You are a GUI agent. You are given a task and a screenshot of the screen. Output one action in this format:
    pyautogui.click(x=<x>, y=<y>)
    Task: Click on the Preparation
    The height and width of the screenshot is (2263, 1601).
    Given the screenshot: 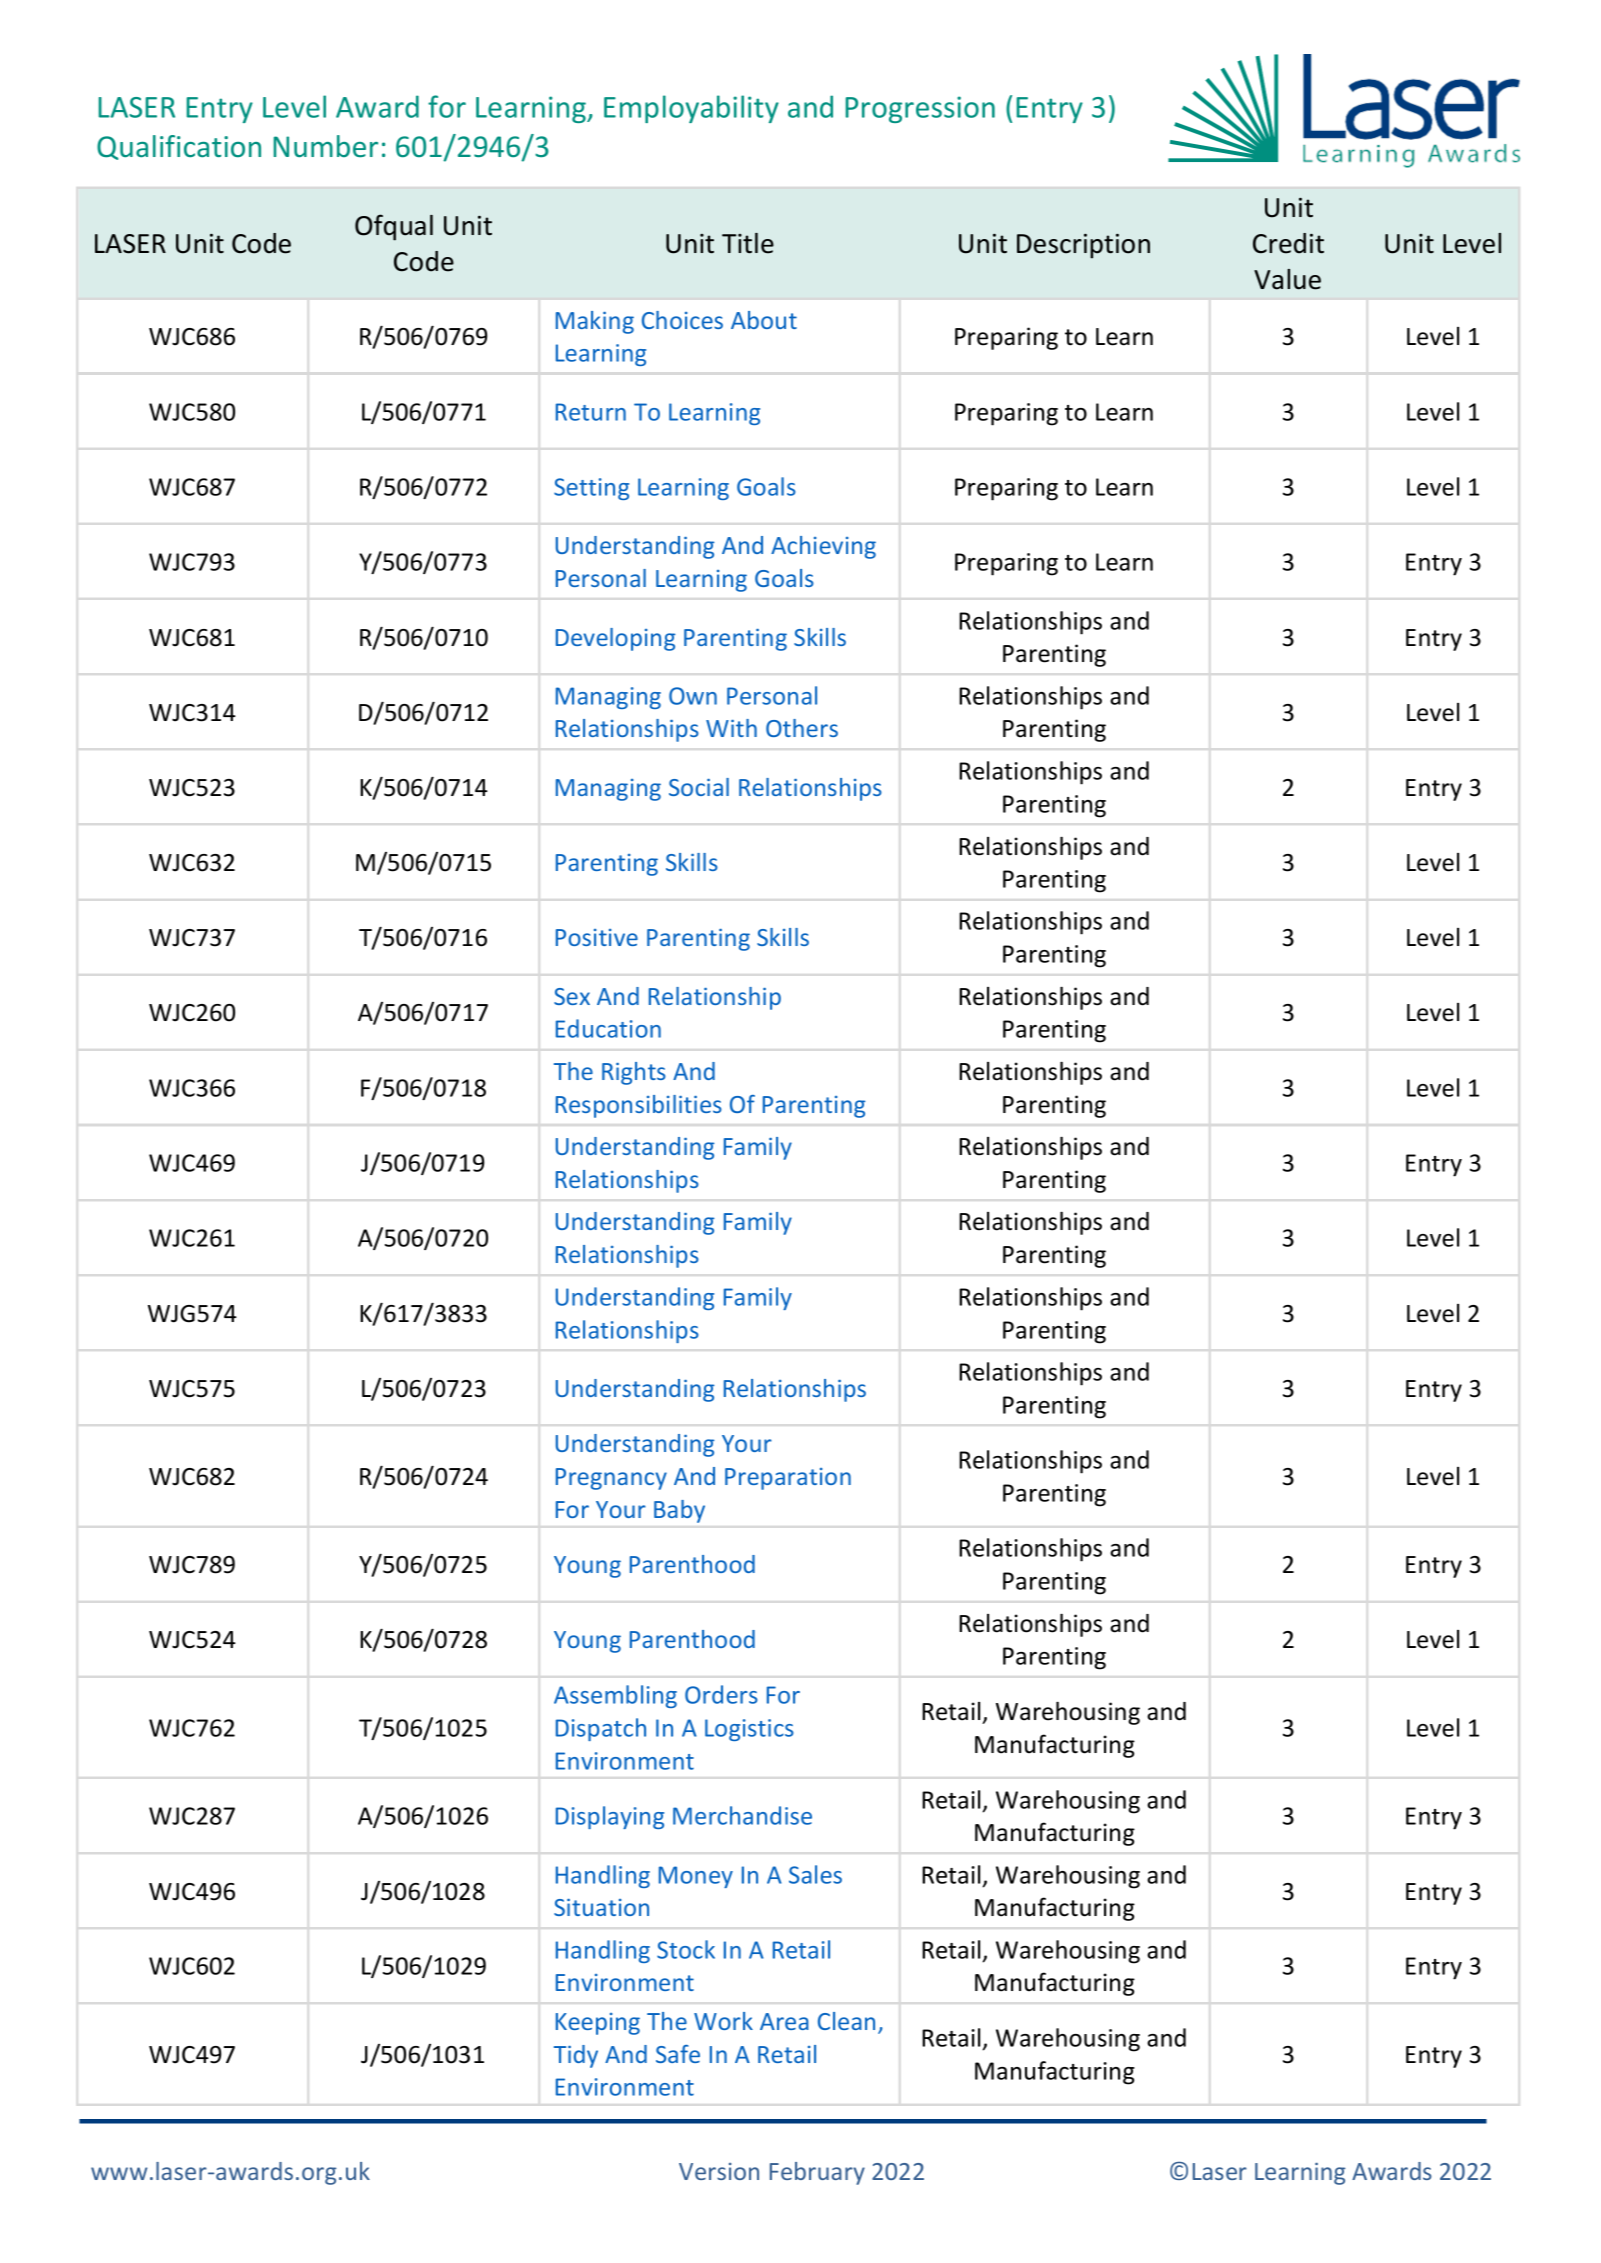 What is the action you would take?
    pyautogui.click(x=788, y=1479)
